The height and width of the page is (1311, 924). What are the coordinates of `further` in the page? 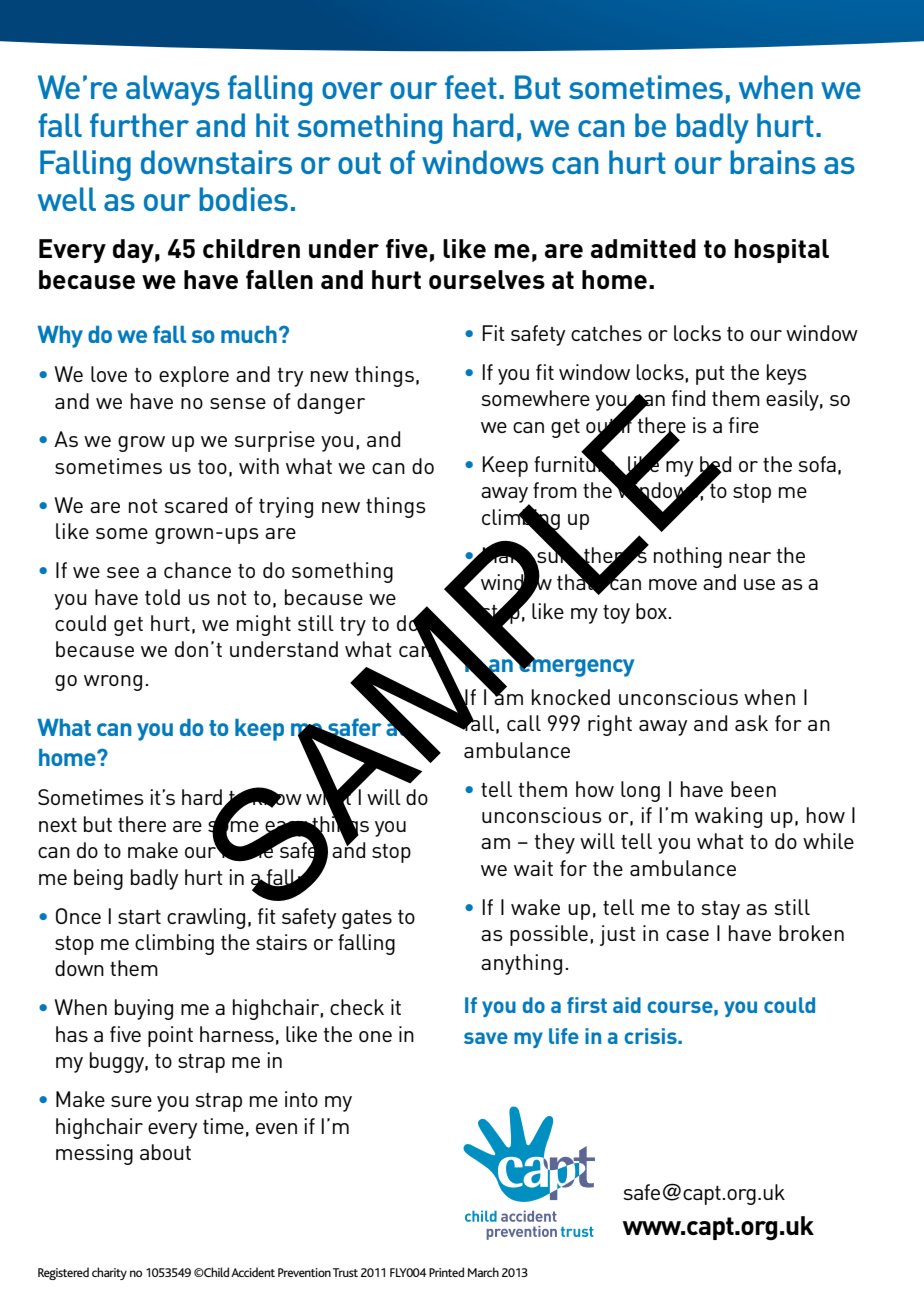 It's located at (139, 125).
